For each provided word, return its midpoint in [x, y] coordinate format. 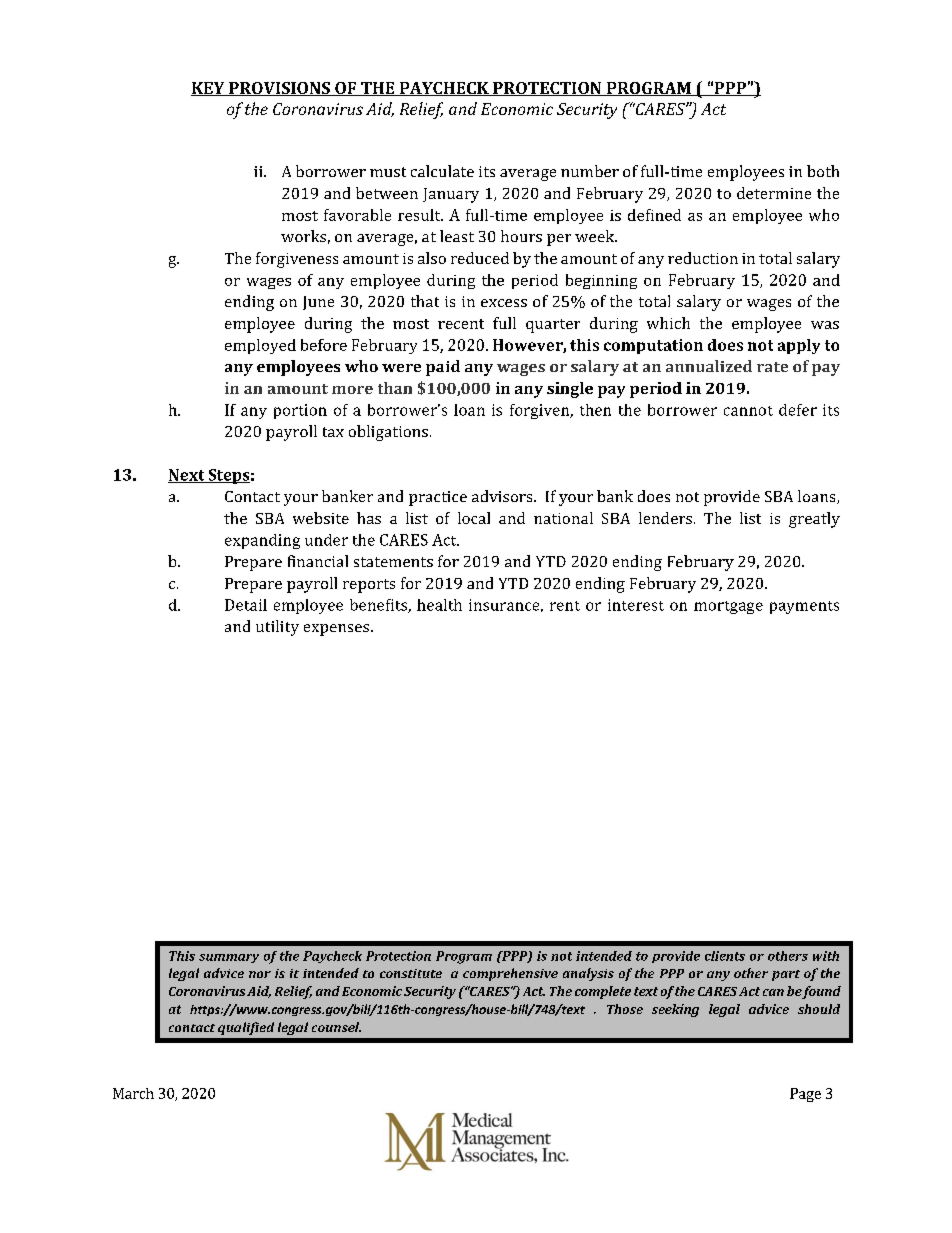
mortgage [728, 607]
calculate [442, 171]
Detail [246, 605]
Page [805, 1095]
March [133, 1093]
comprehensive [510, 974]
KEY [209, 89]
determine [774, 193]
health [439, 605]
